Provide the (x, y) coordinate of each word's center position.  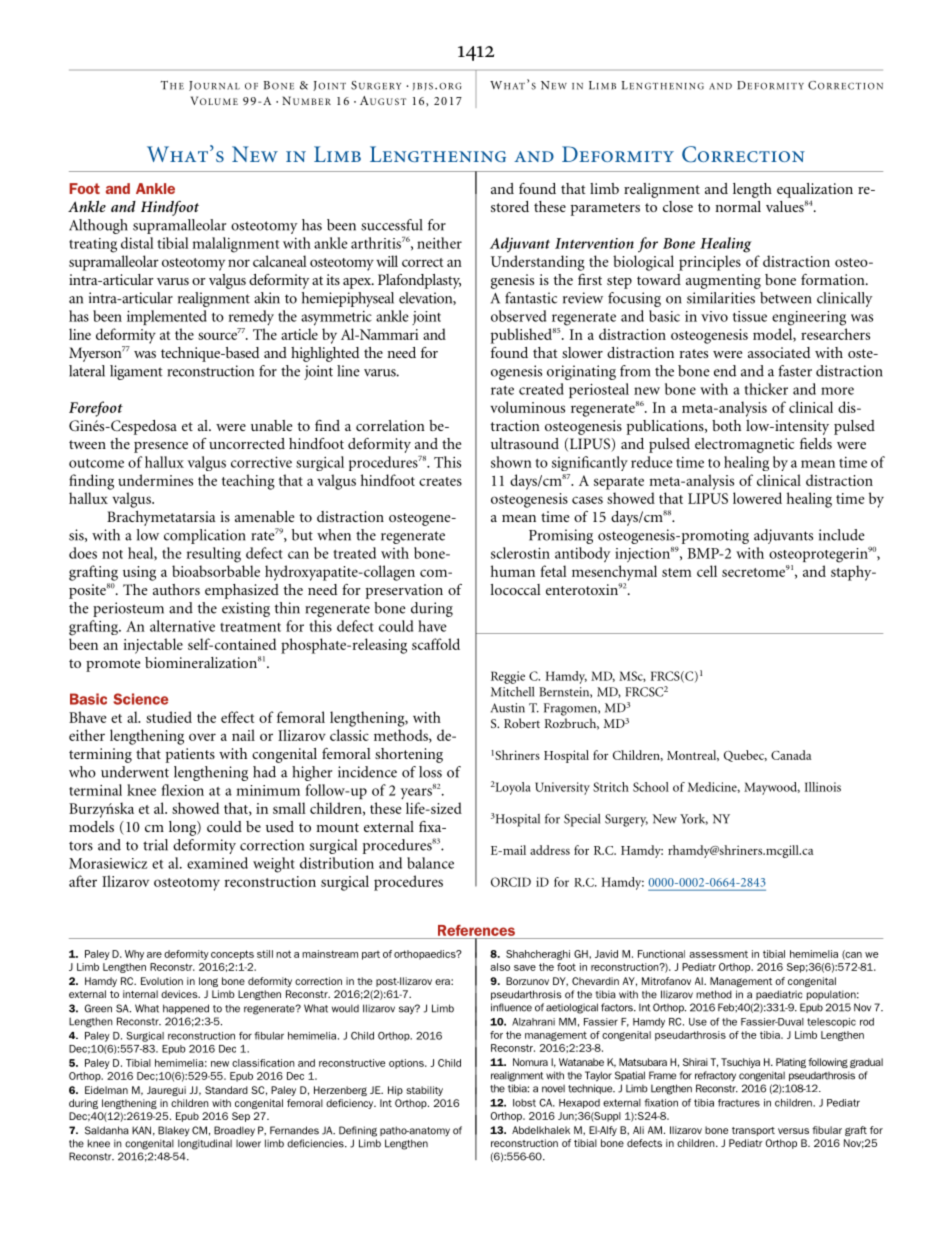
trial (155, 845)
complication (205, 536)
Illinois (823, 787)
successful (392, 225)
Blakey (173, 1131)
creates (440, 481)
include (842, 535)
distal (137, 243)
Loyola (513, 788)
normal (738, 206)
